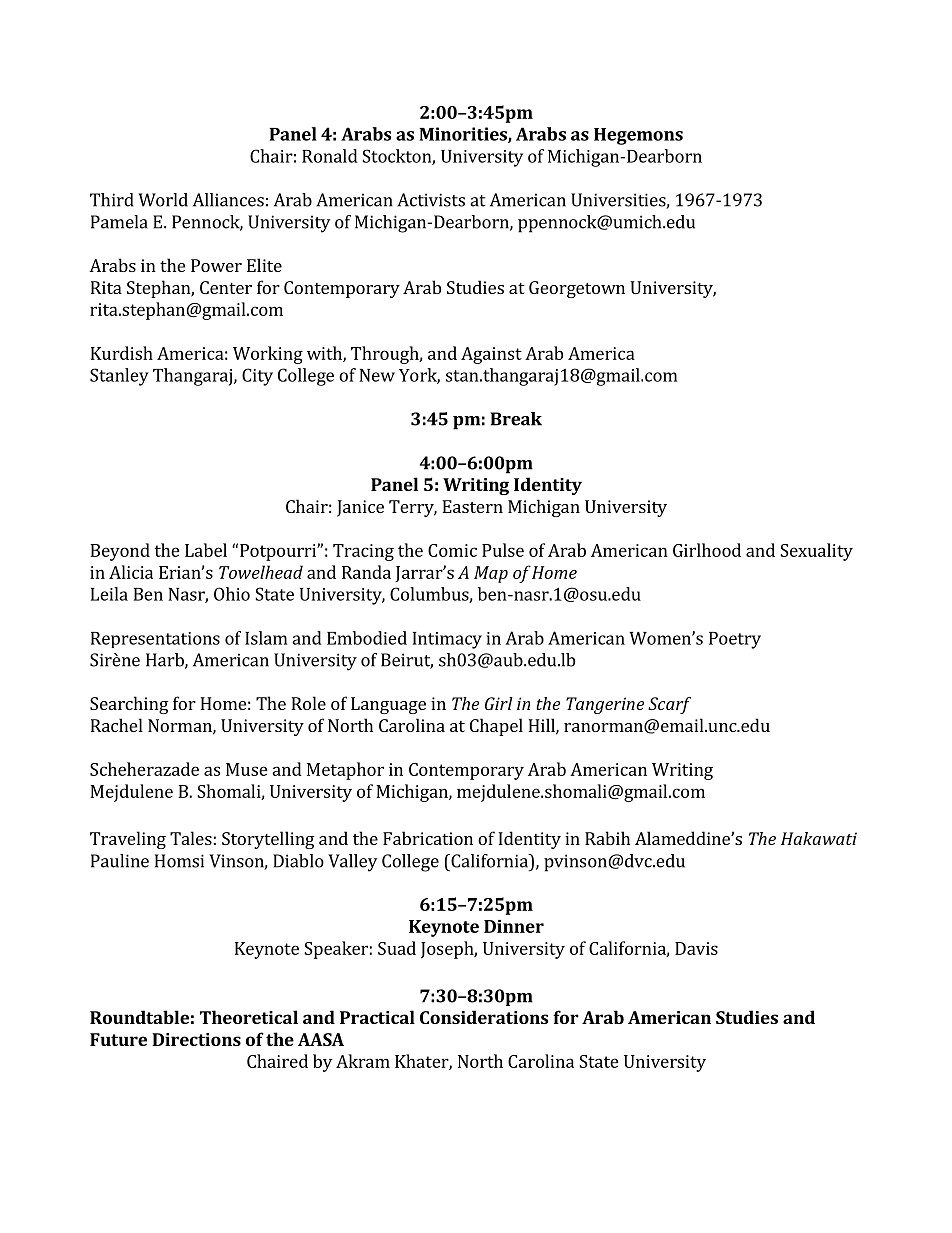  I want to click on Language, so click(388, 705).
